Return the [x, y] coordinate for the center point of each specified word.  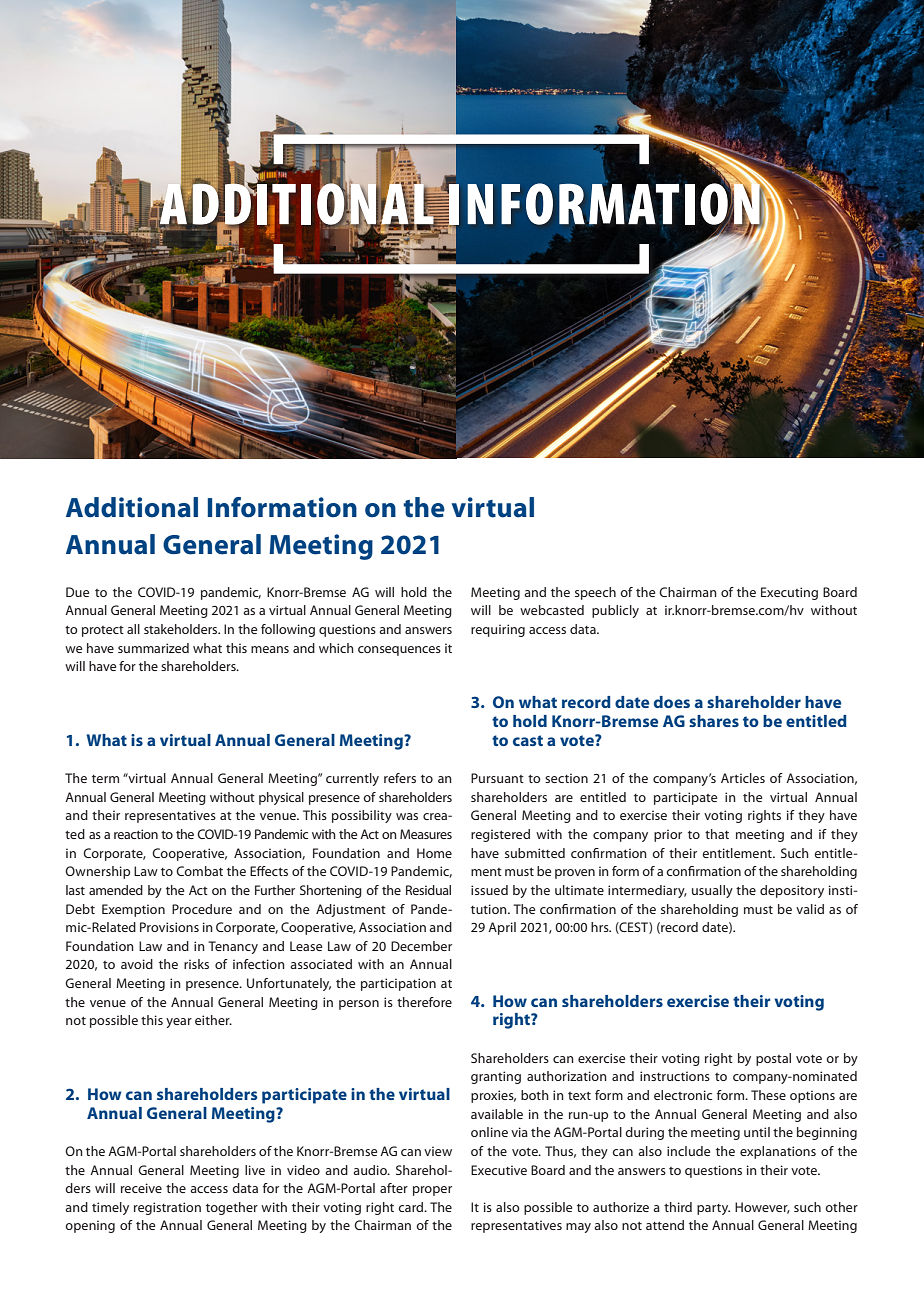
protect [103, 631]
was [407, 816]
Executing [789, 593]
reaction [136, 834]
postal [773, 1059]
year [179, 1023]
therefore [424, 1002]
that [717, 834]
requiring [498, 630]
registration [167, 1208]
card [412, 1207]
